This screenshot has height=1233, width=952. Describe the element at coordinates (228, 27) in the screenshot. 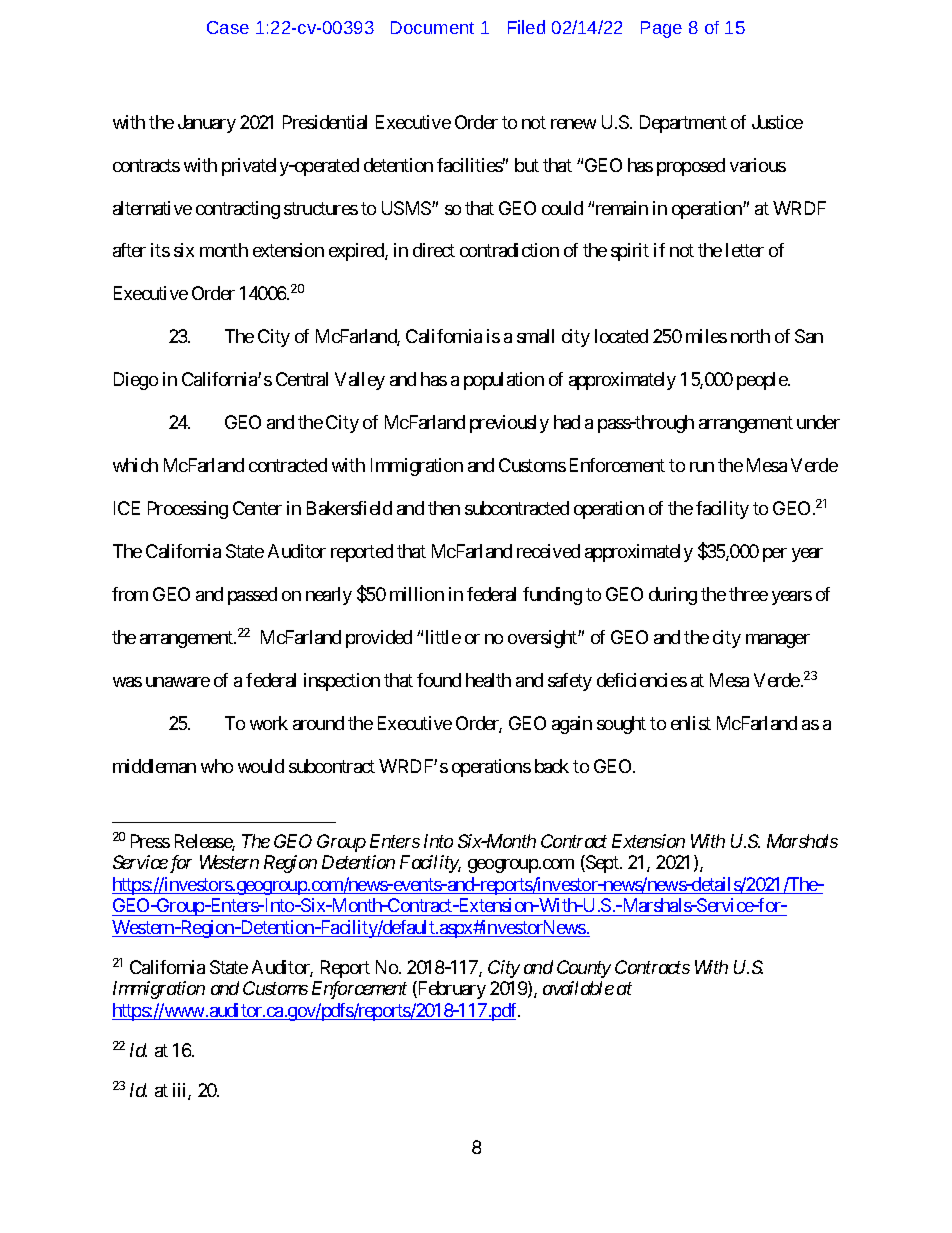

I see `Case` at that location.
